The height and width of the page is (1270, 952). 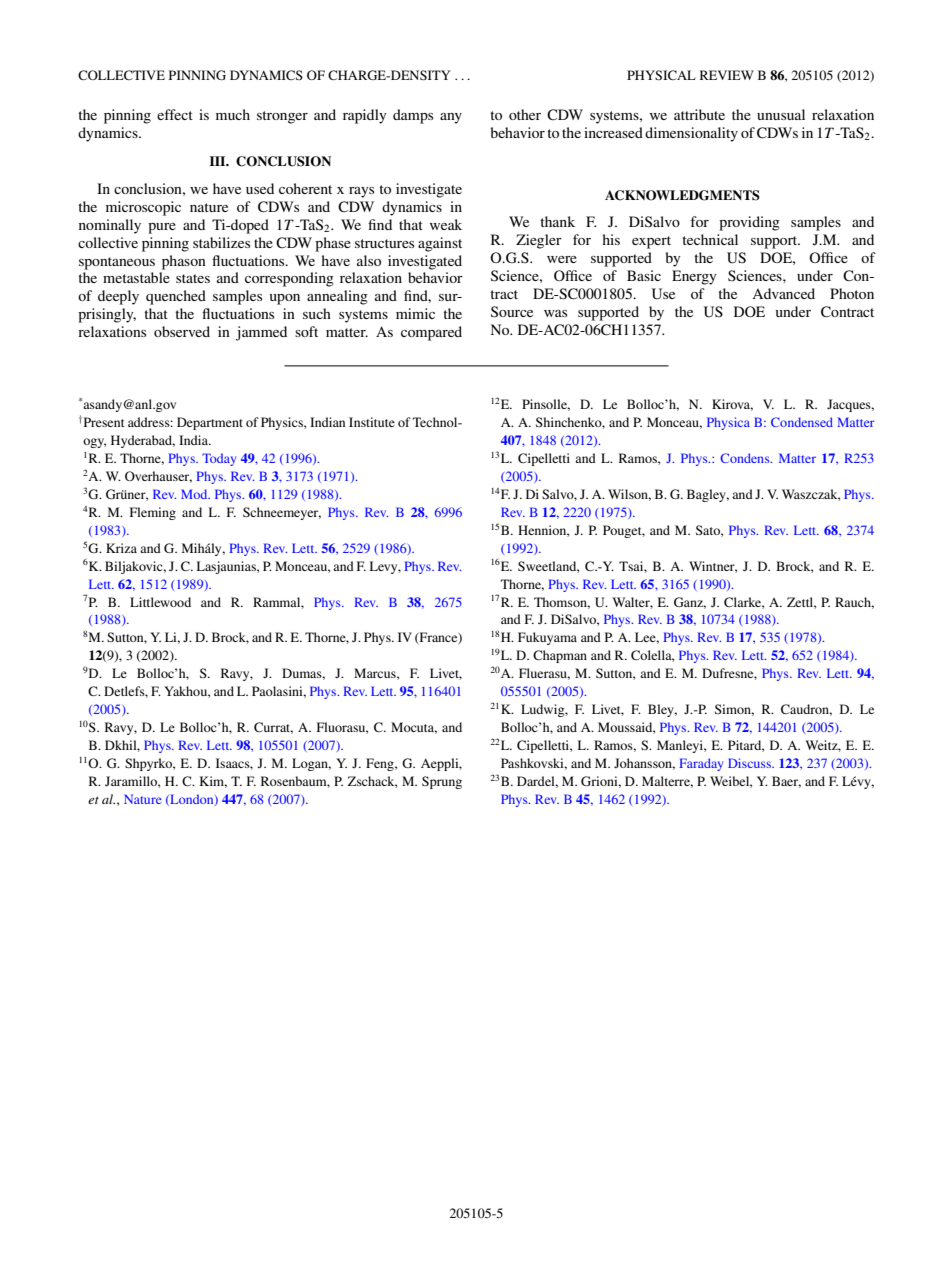 I want to click on unusual, so click(x=781, y=114).
